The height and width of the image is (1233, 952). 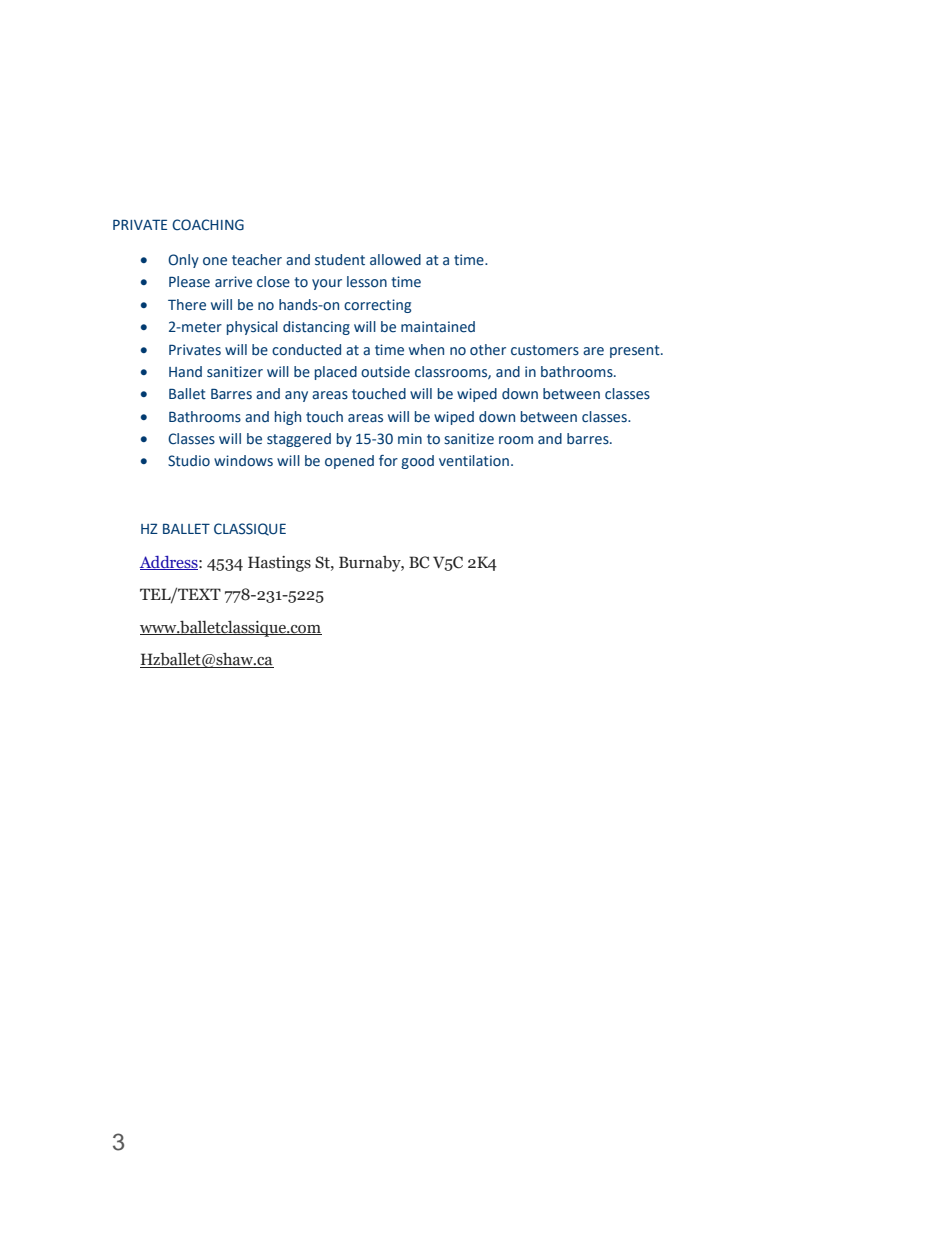 I want to click on ventilation, so click(x=474, y=461).
